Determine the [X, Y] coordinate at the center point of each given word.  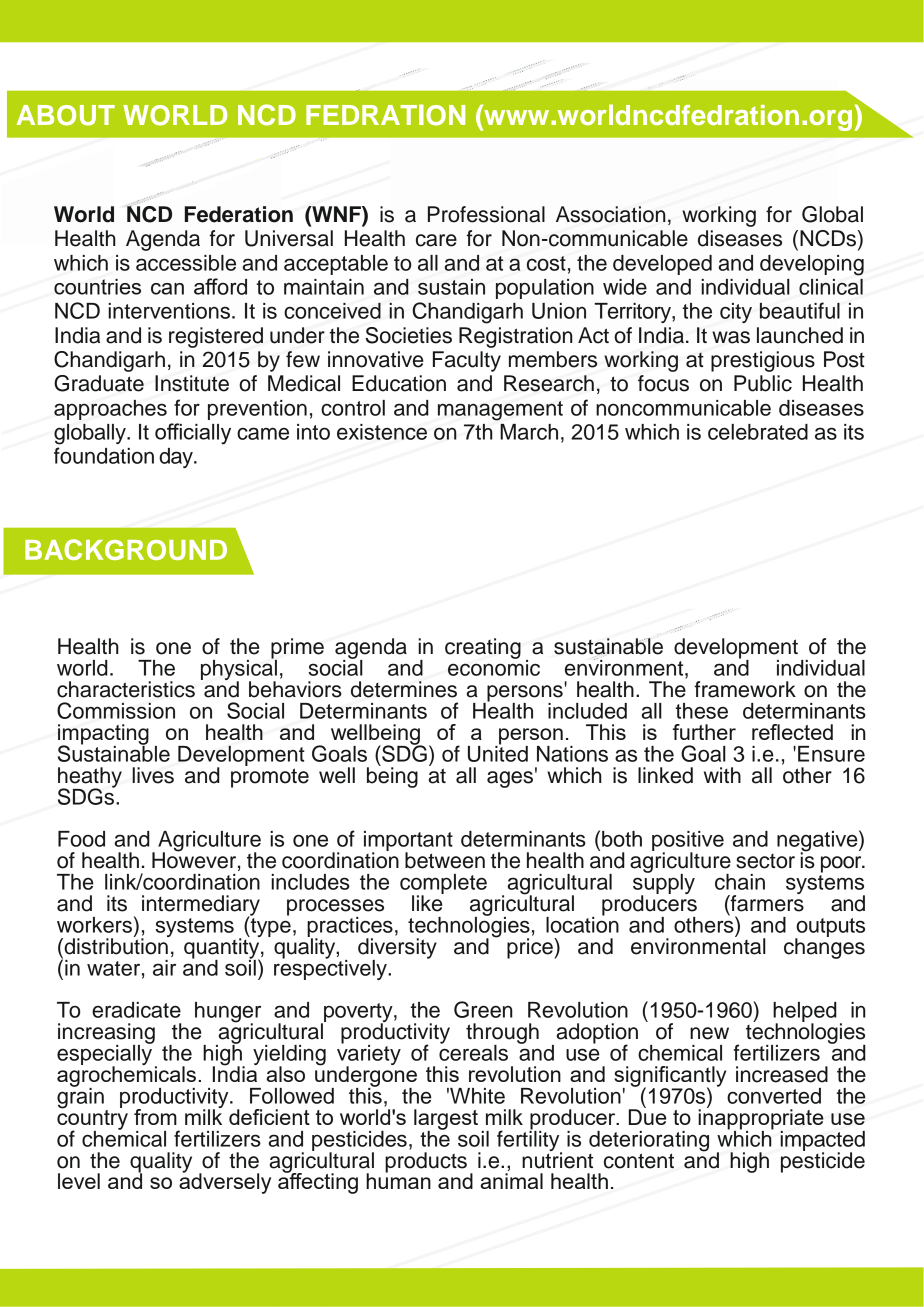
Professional [486, 214]
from [155, 1117]
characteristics [126, 689]
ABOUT [65, 115]
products [426, 1162]
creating [483, 648]
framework [745, 689]
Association [611, 214]
